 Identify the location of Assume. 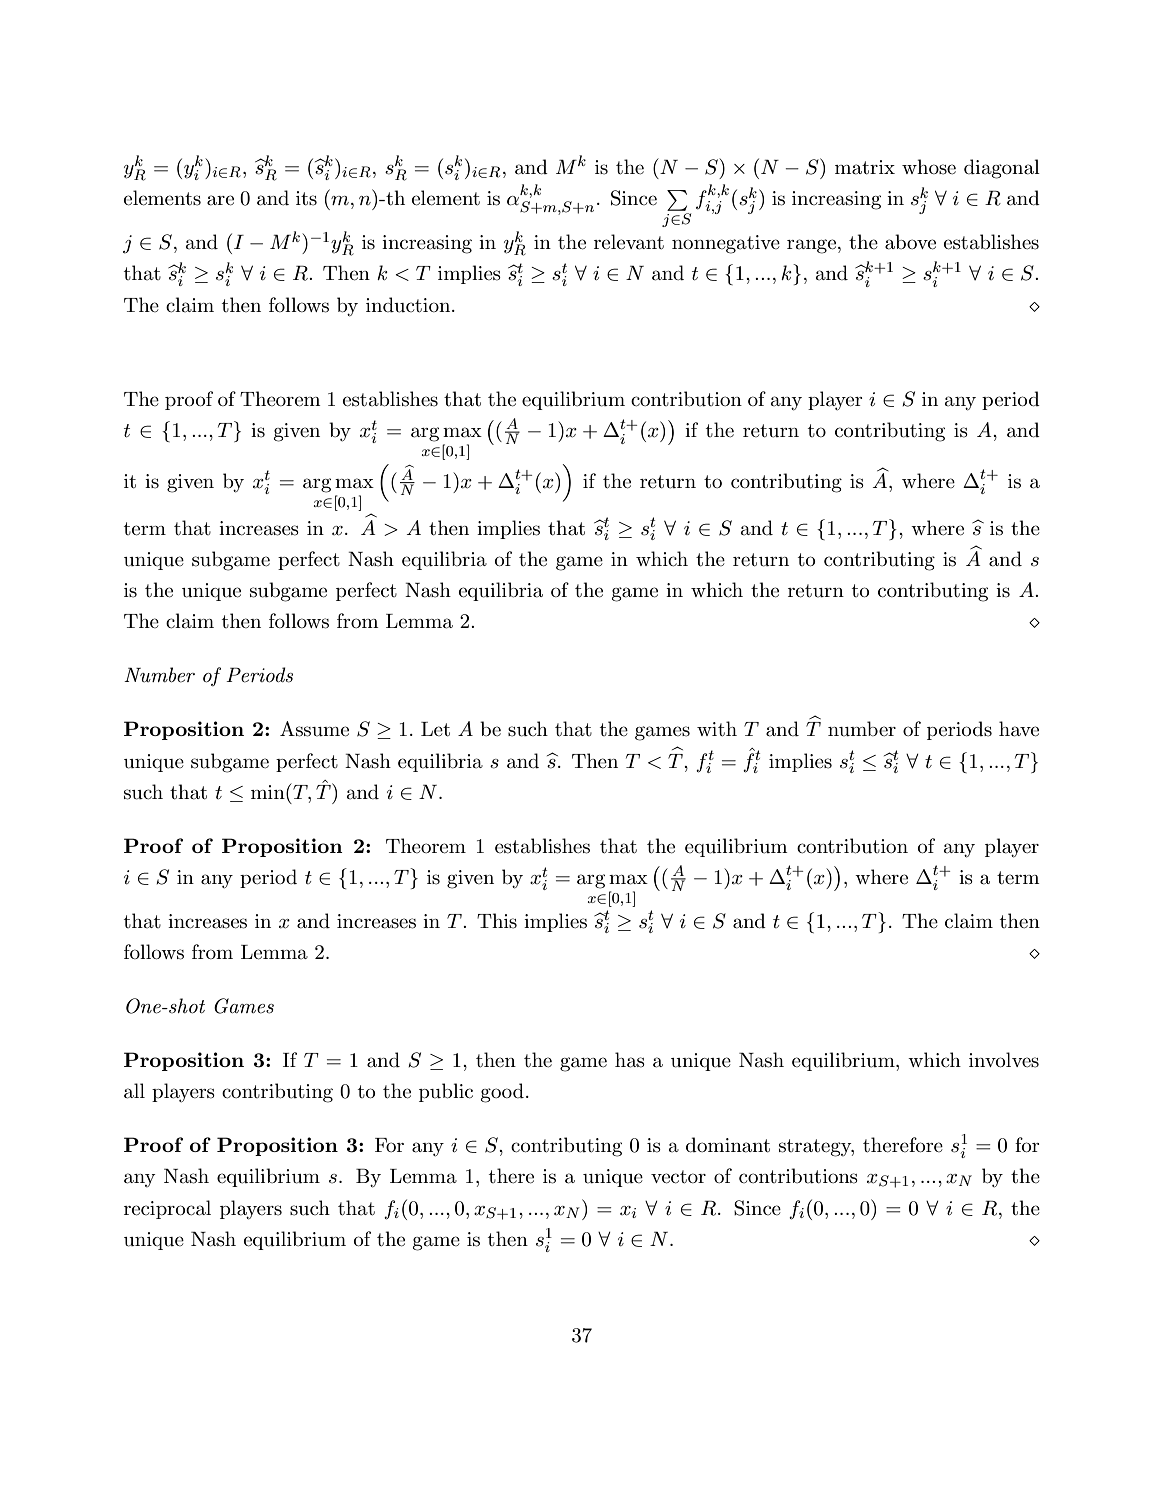
(314, 729).
